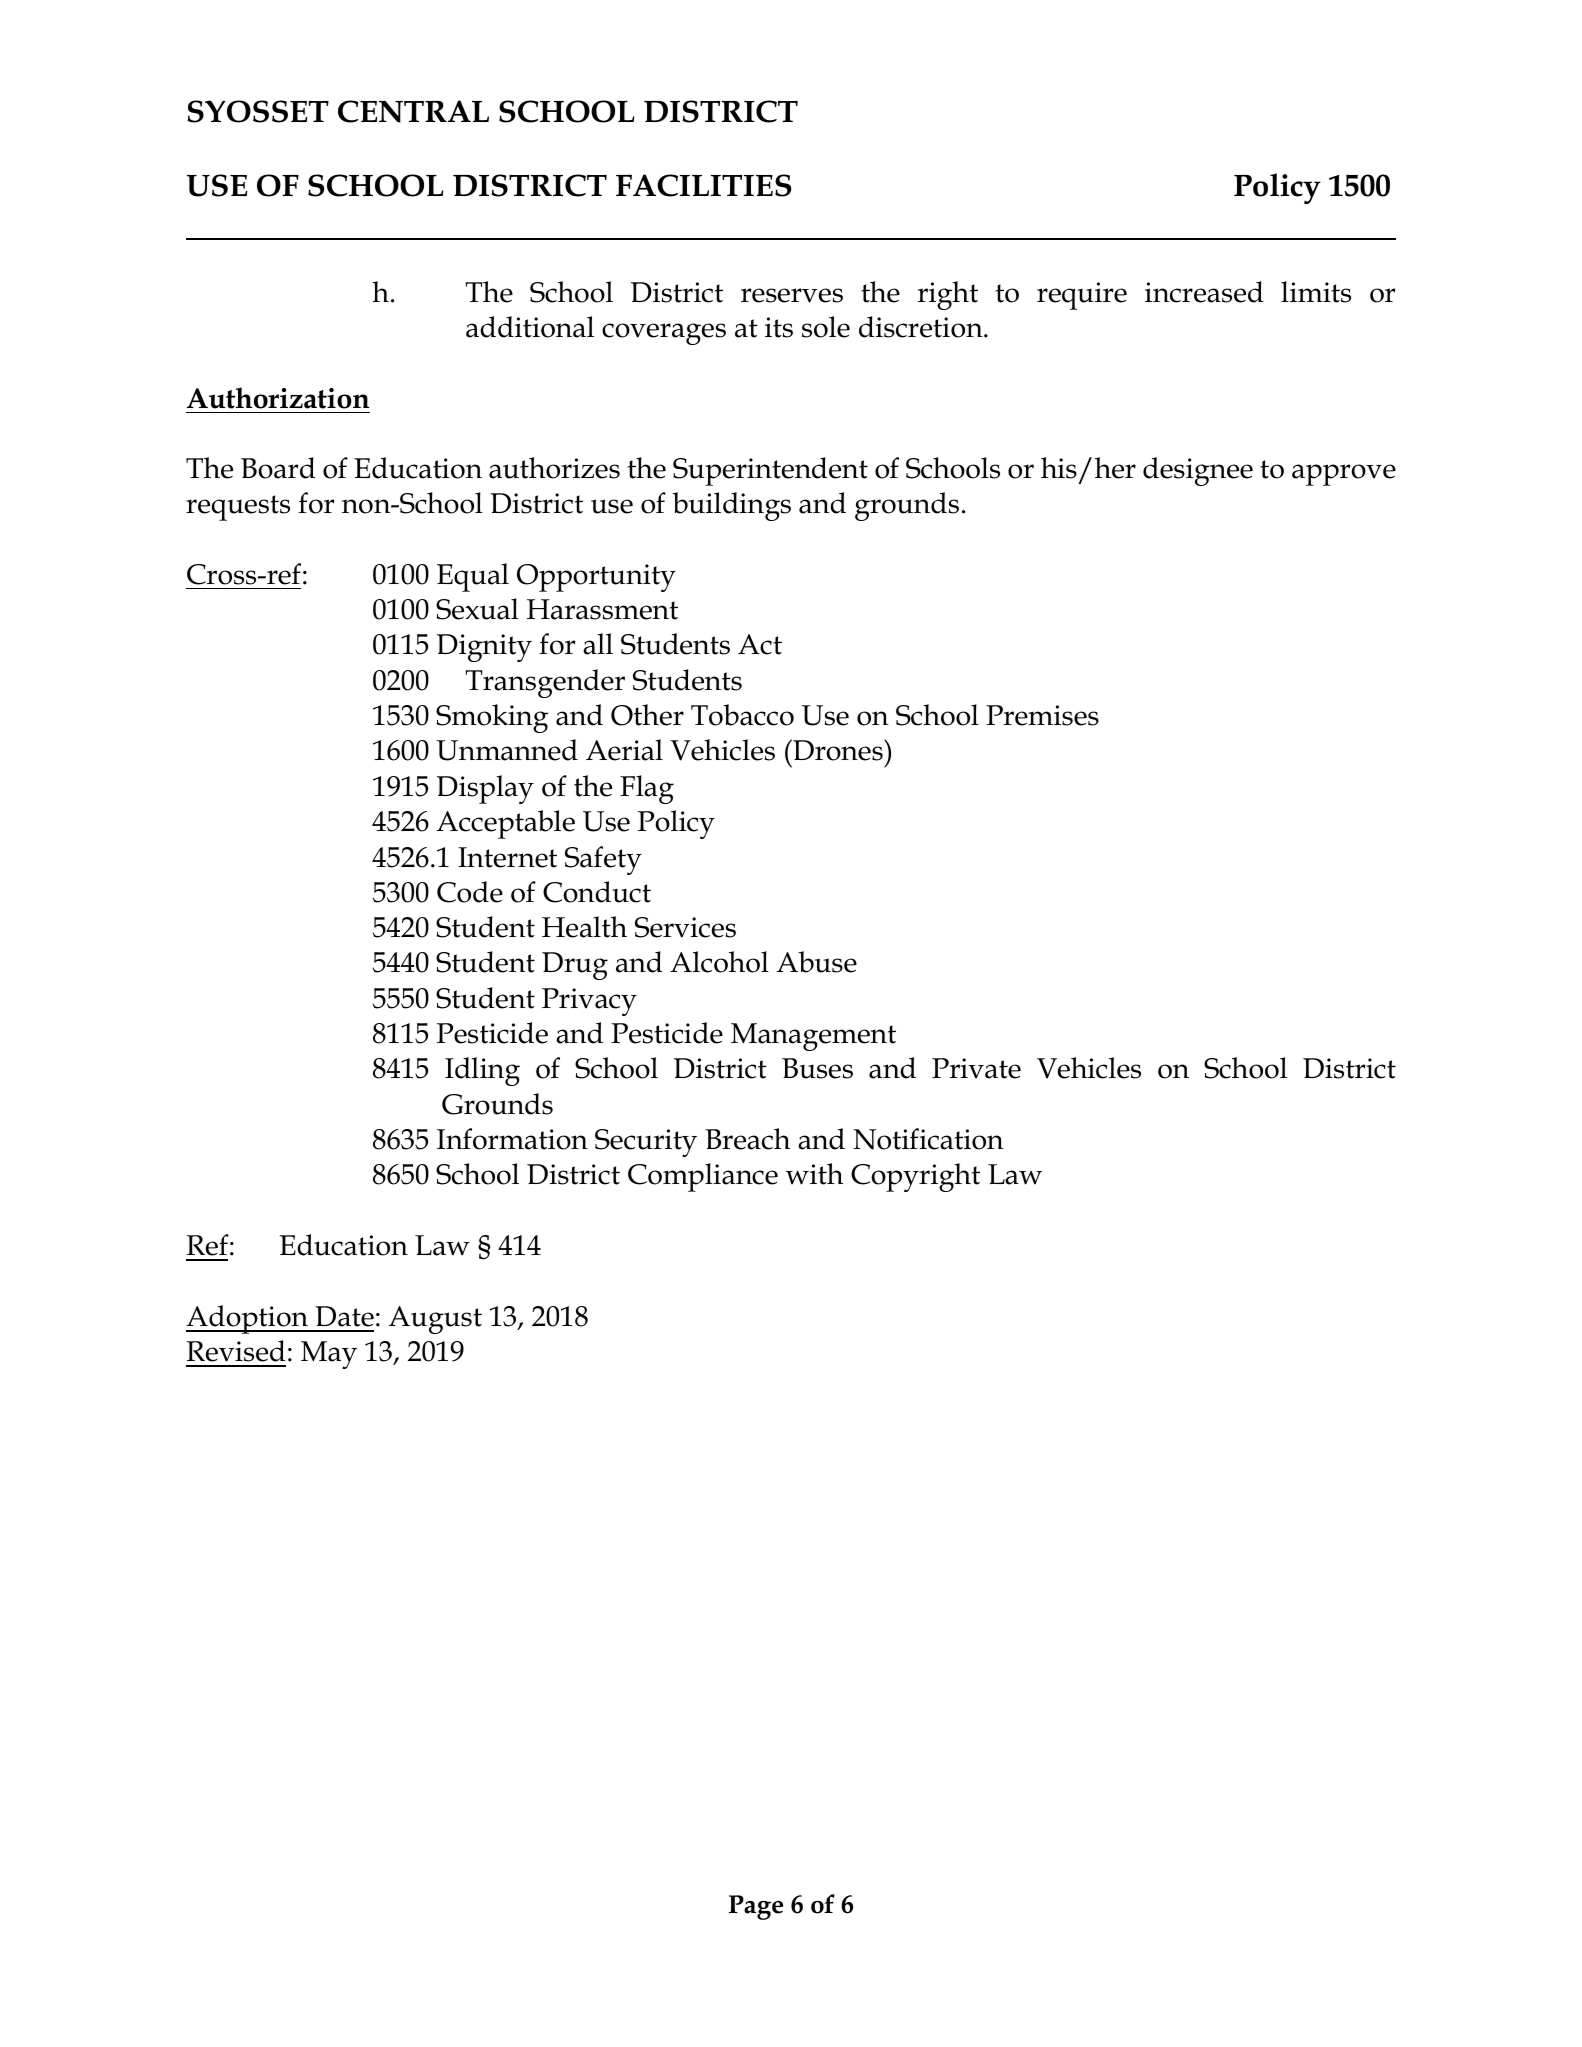 This screenshot has height=2047, width=1582. I want to click on increased, so click(1204, 292).
